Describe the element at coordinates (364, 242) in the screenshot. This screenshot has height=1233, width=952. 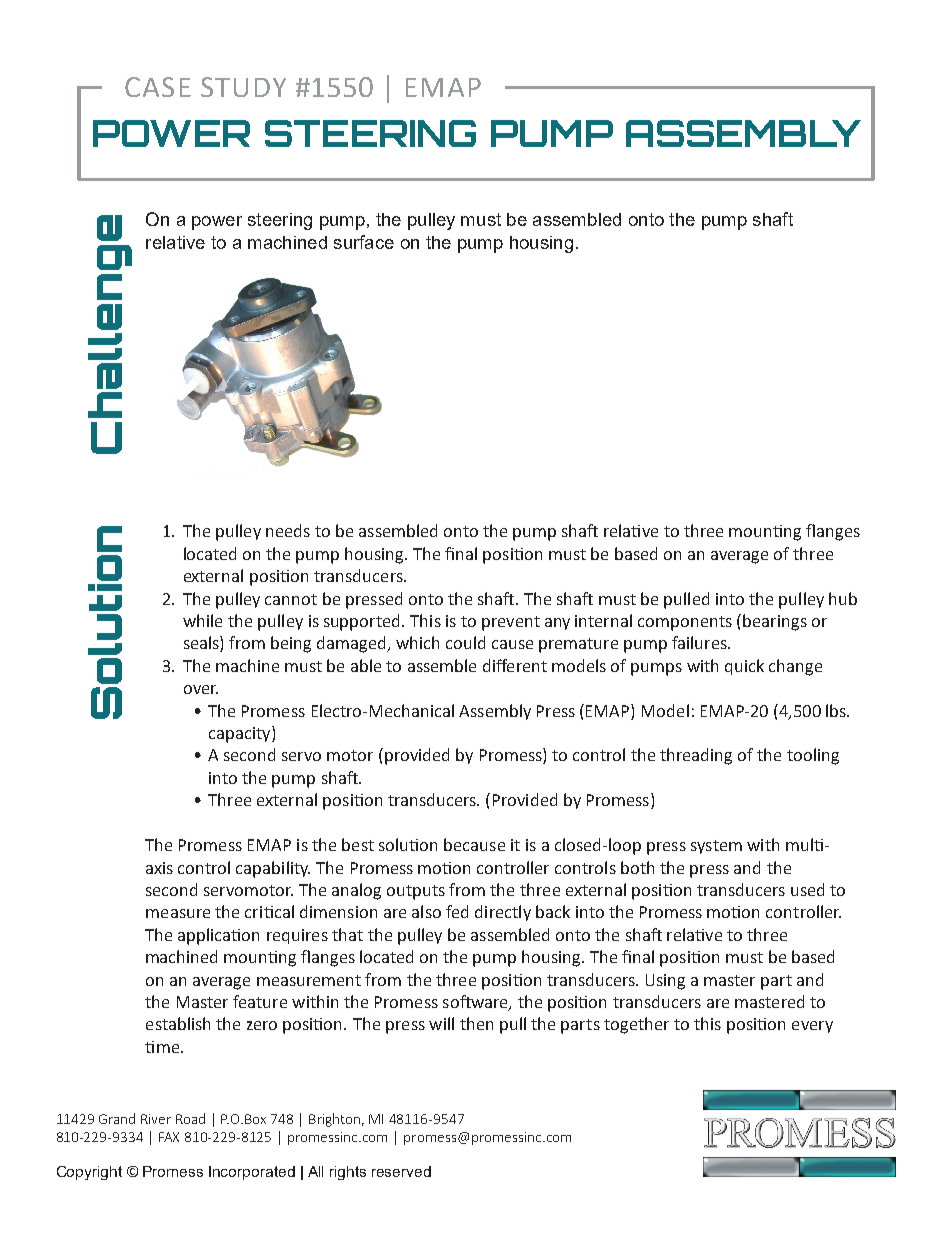
I see `surface` at that location.
